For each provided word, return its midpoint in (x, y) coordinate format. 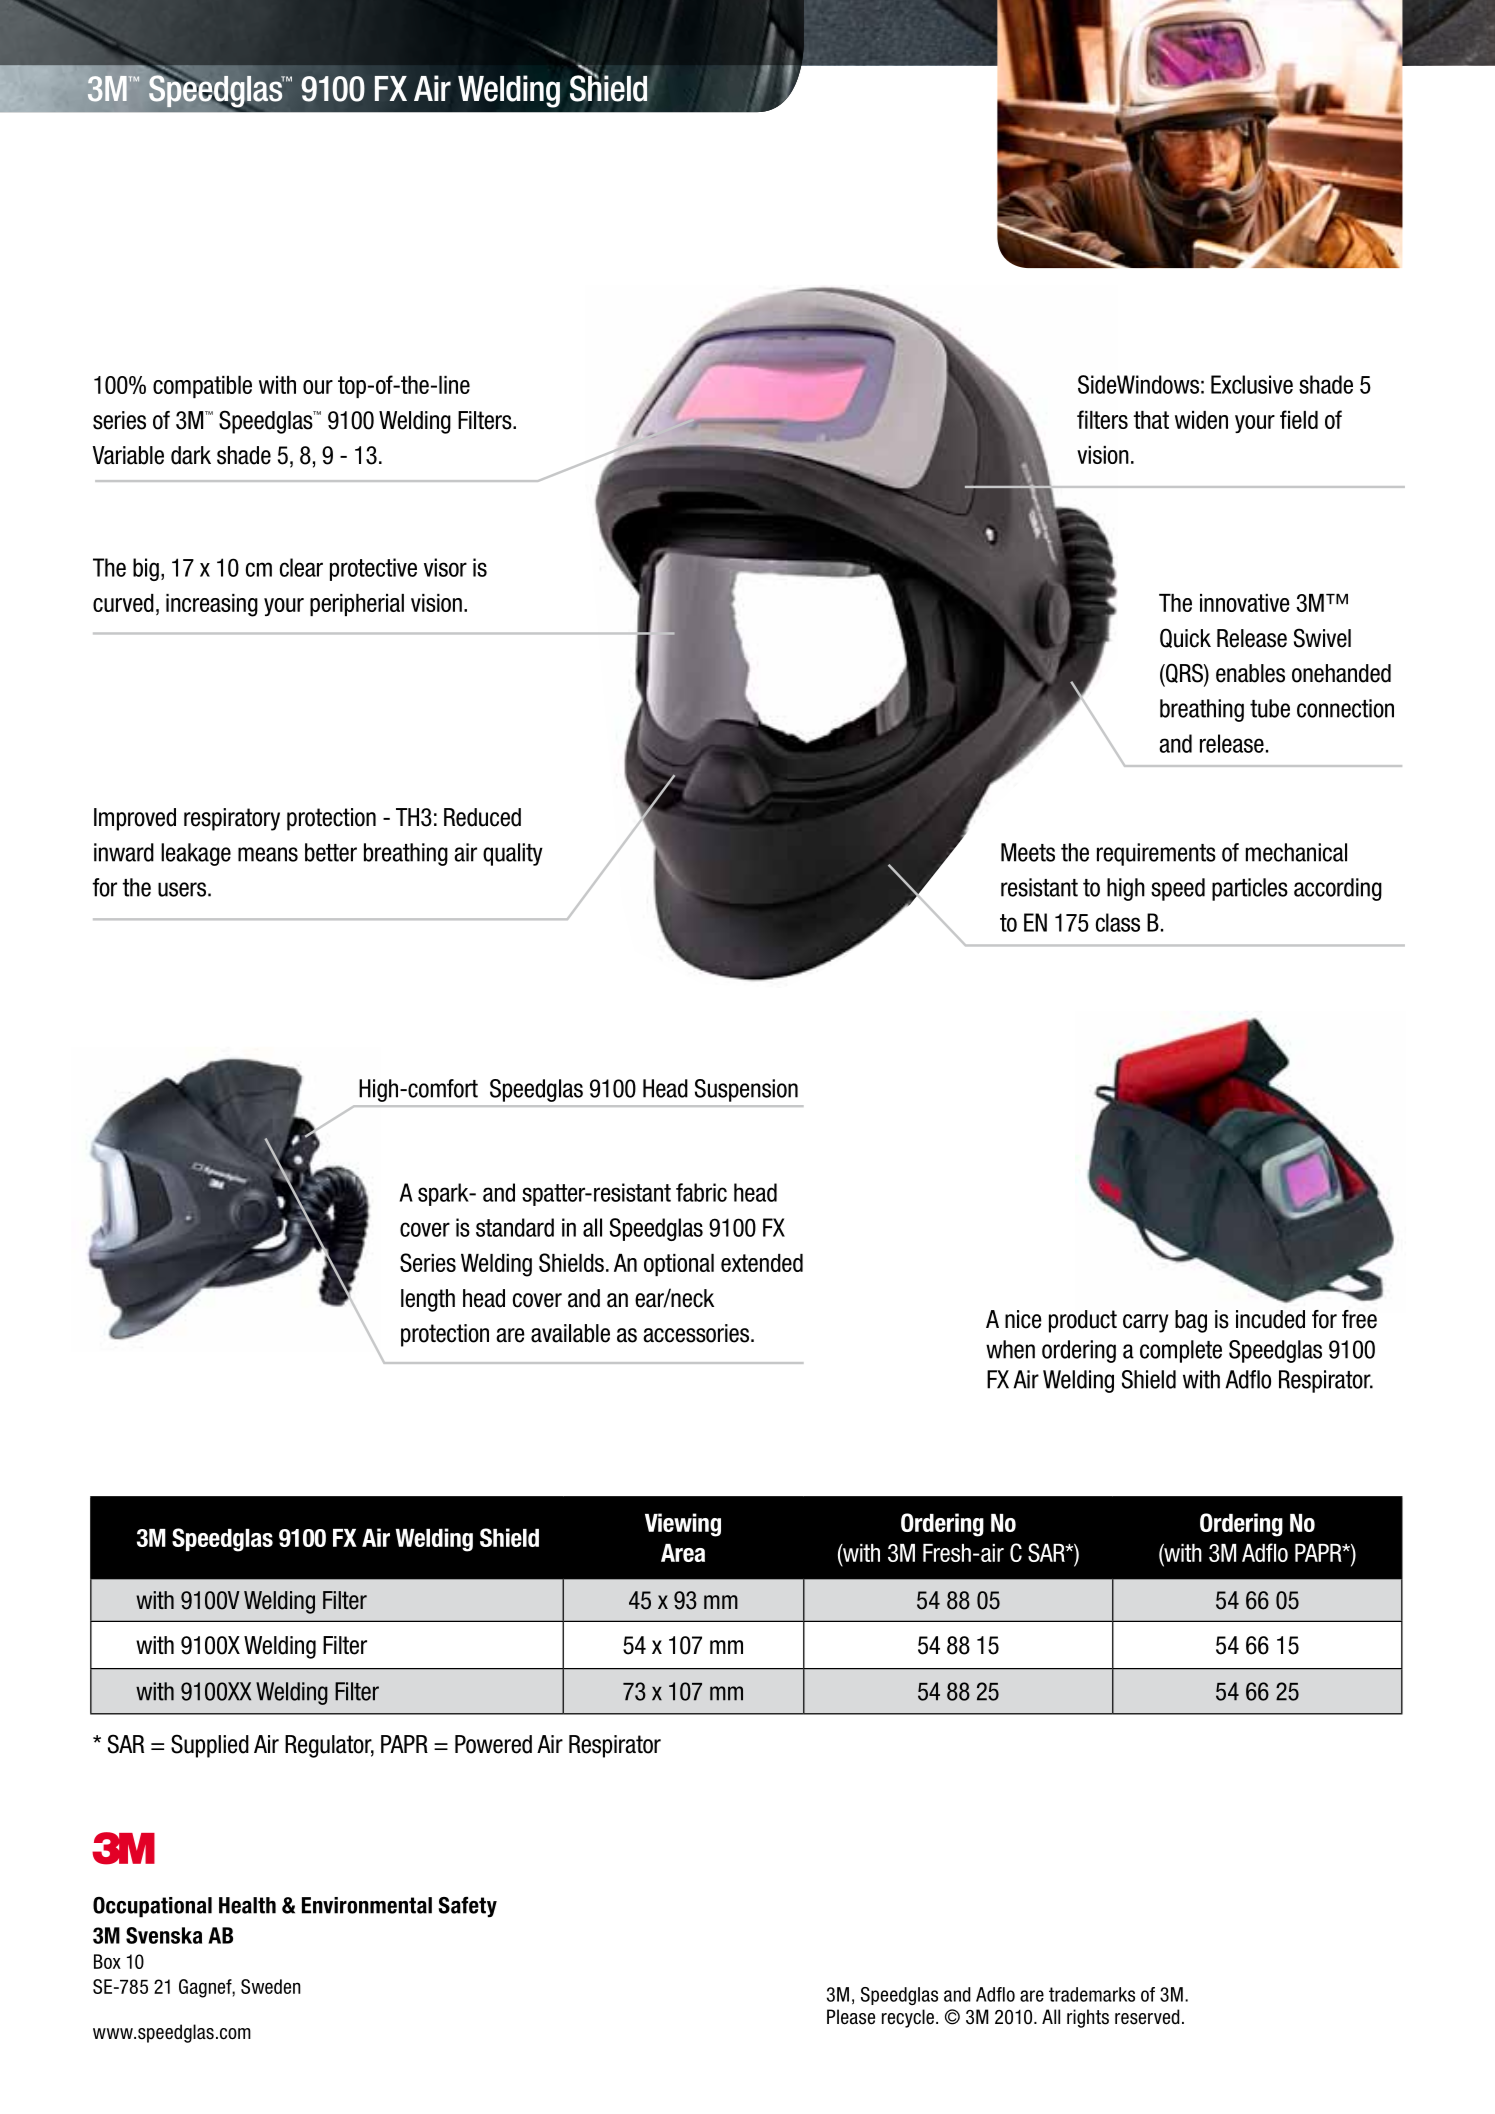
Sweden (271, 1986)
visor (445, 567)
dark (191, 455)
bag (1191, 1321)
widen (1201, 420)
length (428, 1300)
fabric (701, 1192)
